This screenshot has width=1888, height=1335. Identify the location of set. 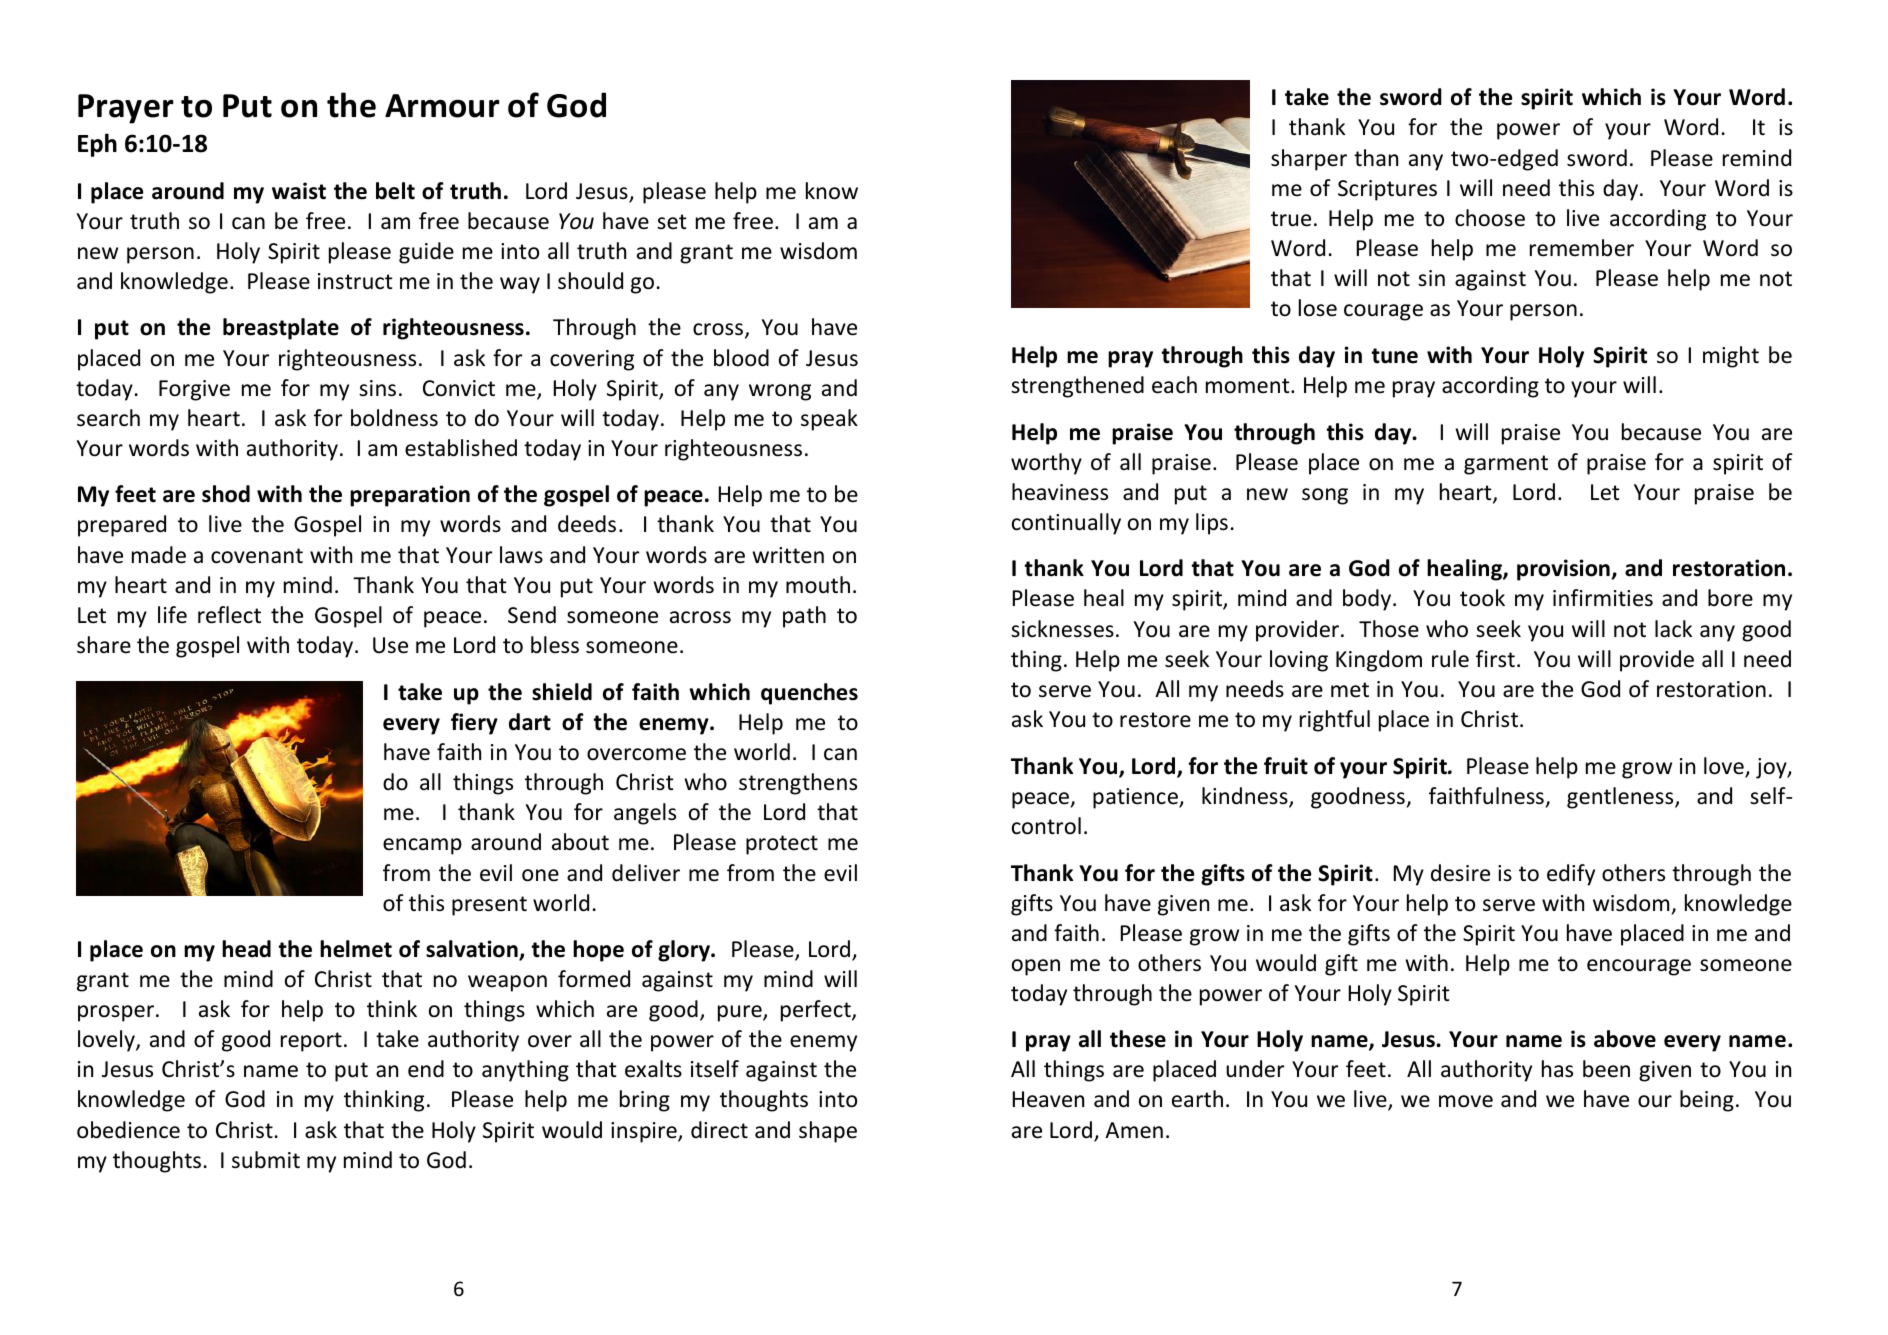
(672, 222).
